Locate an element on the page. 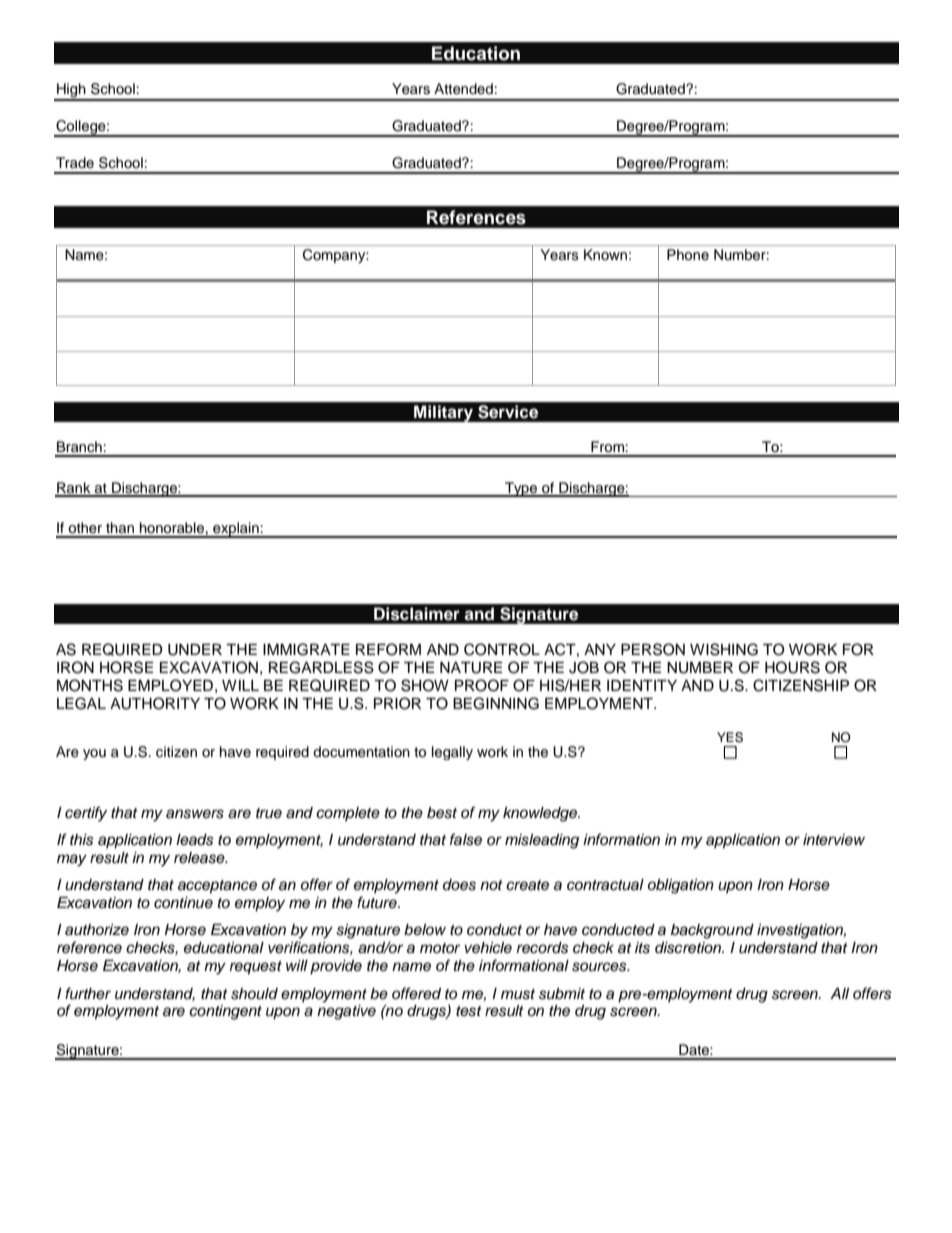  further is located at coordinates (88, 993).
